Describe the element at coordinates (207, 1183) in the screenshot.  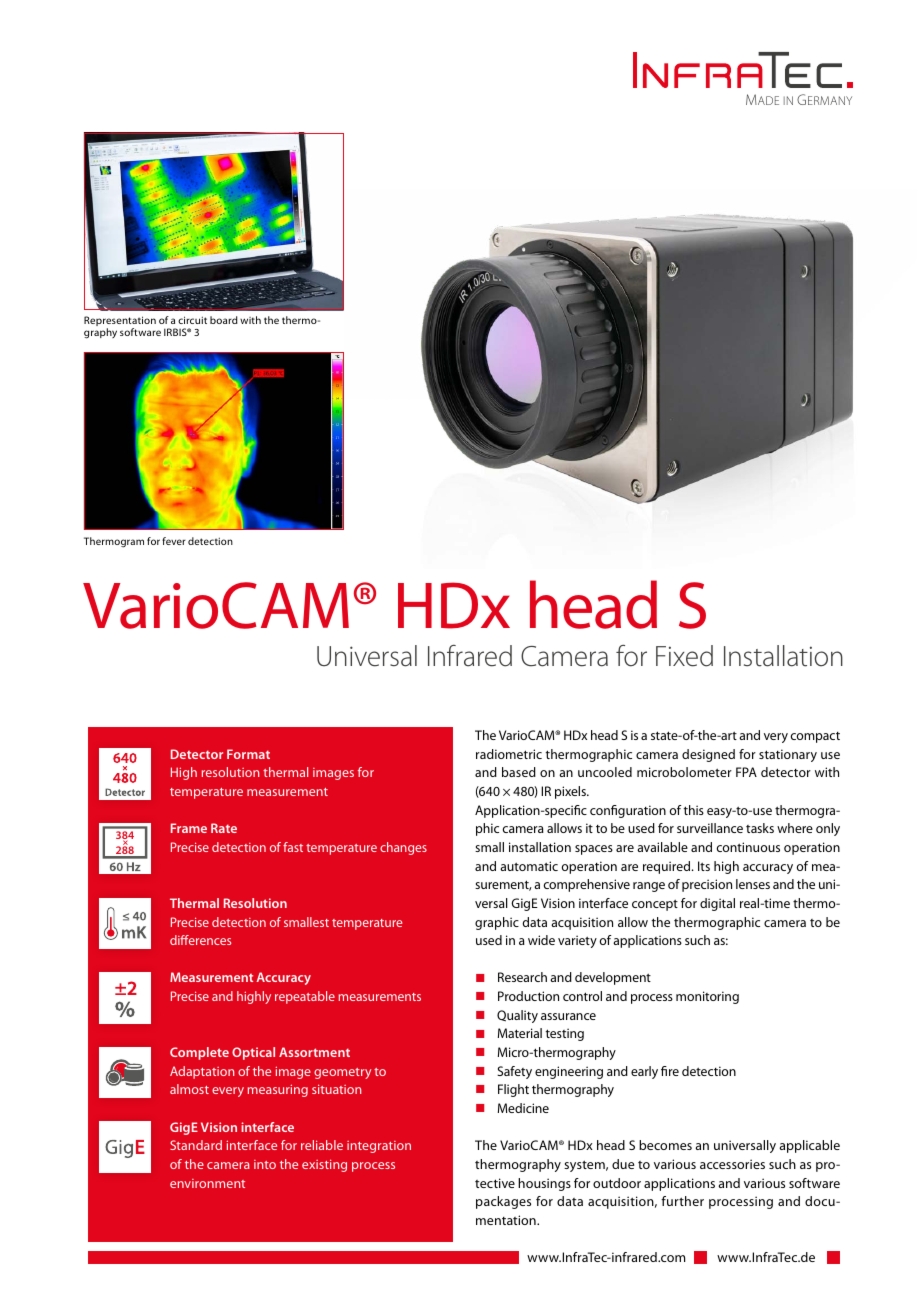
I see `environment` at that location.
